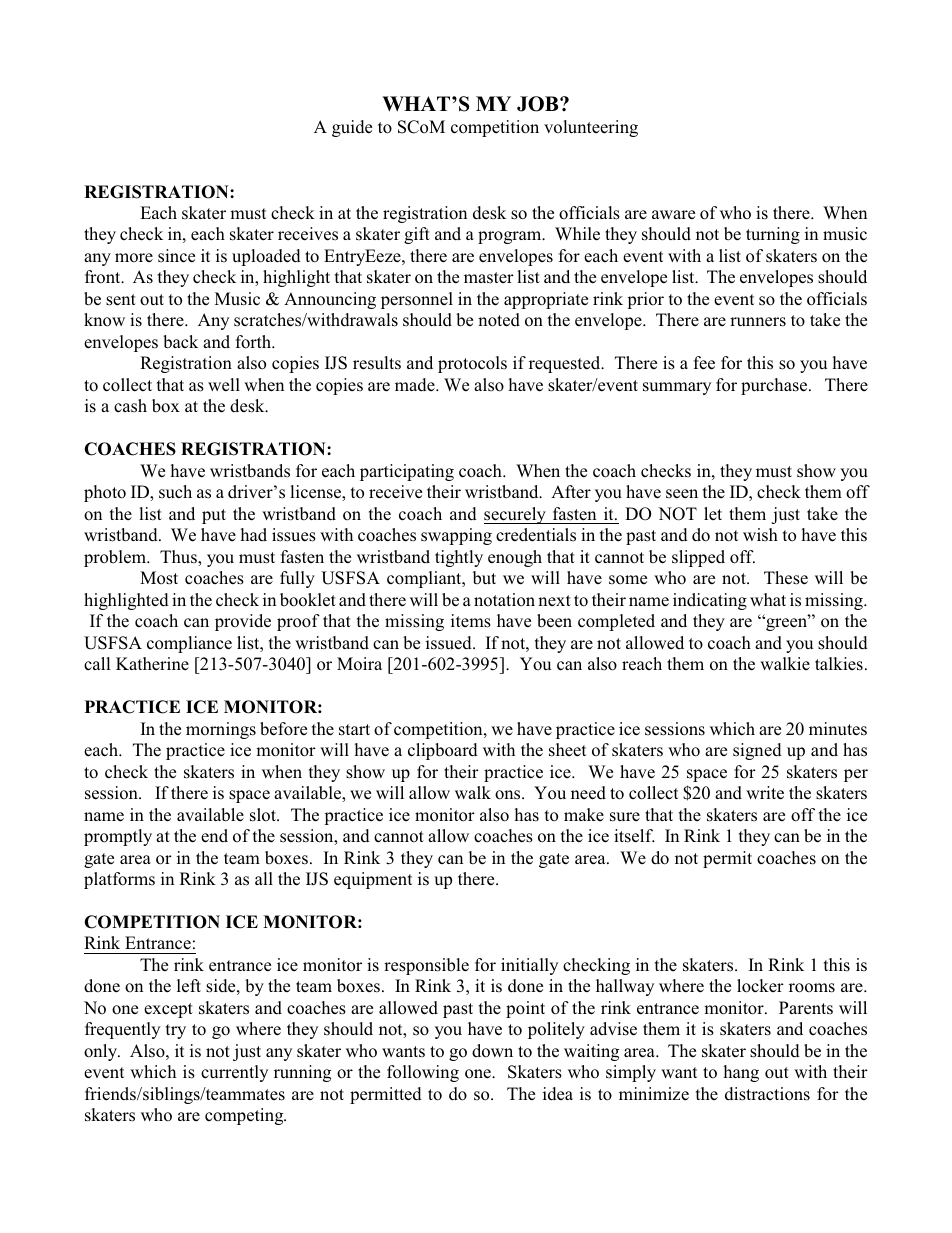 Image resolution: width=952 pixels, height=1233 pixels. Describe the element at coordinates (539, 104) in the document. I see `JOB` at that location.
